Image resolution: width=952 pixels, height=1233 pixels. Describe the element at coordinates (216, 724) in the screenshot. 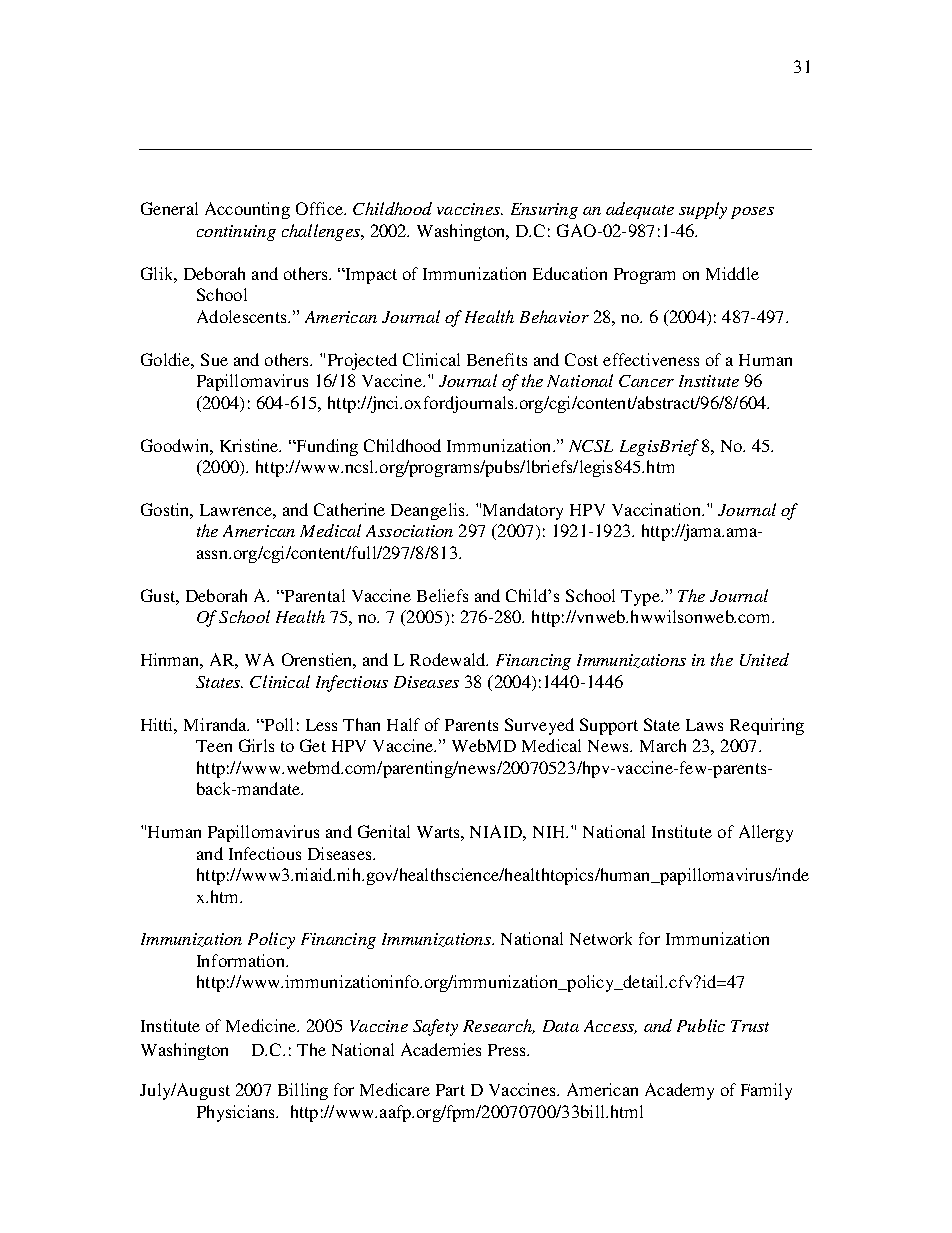

I see `Miranda` at that location.
